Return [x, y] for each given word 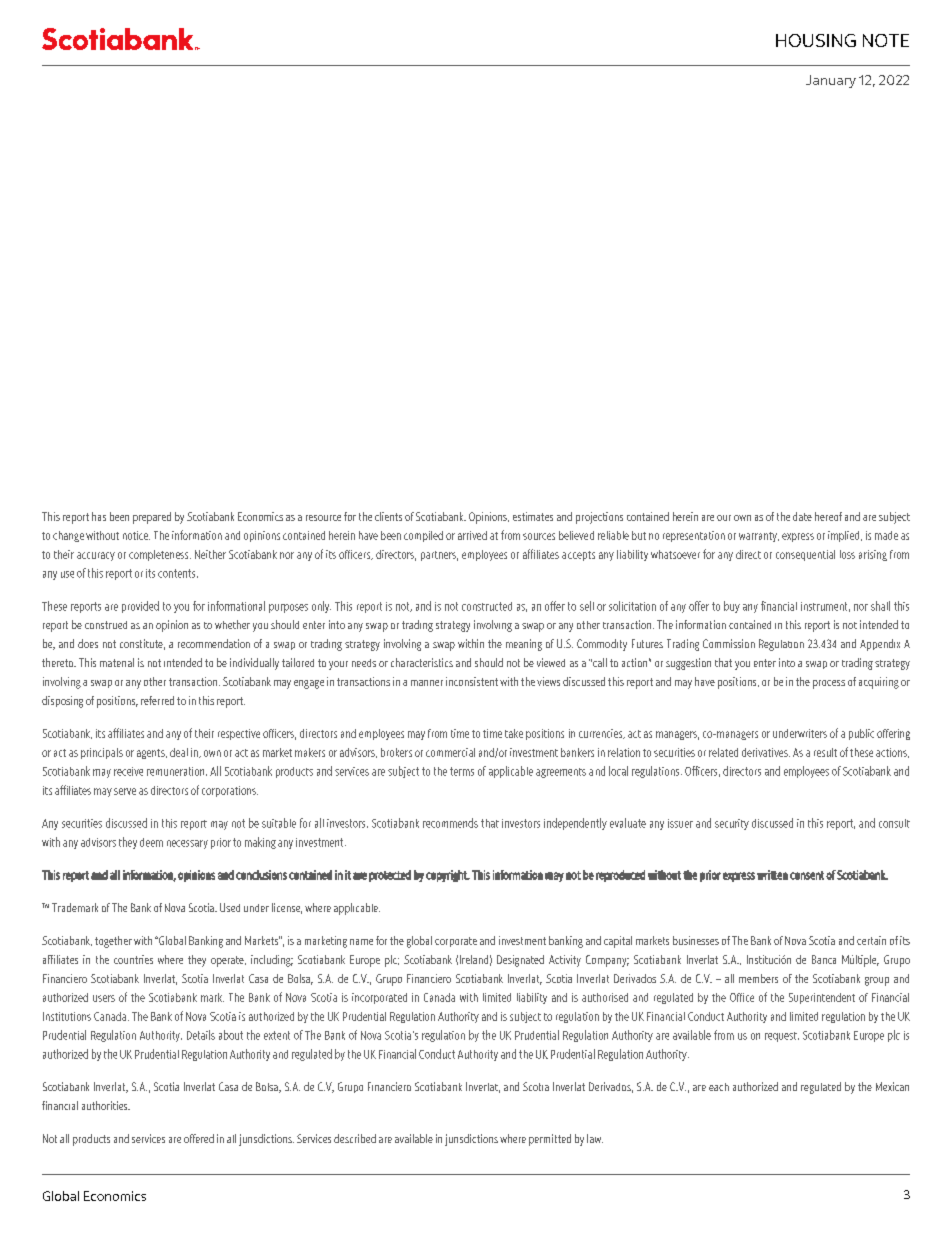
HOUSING [816, 40]
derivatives [766, 752]
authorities [106, 1105]
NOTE [886, 40]
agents [152, 754]
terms [462, 771]
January [831, 81]
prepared [152, 518]
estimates [533, 516]
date [802, 516]
